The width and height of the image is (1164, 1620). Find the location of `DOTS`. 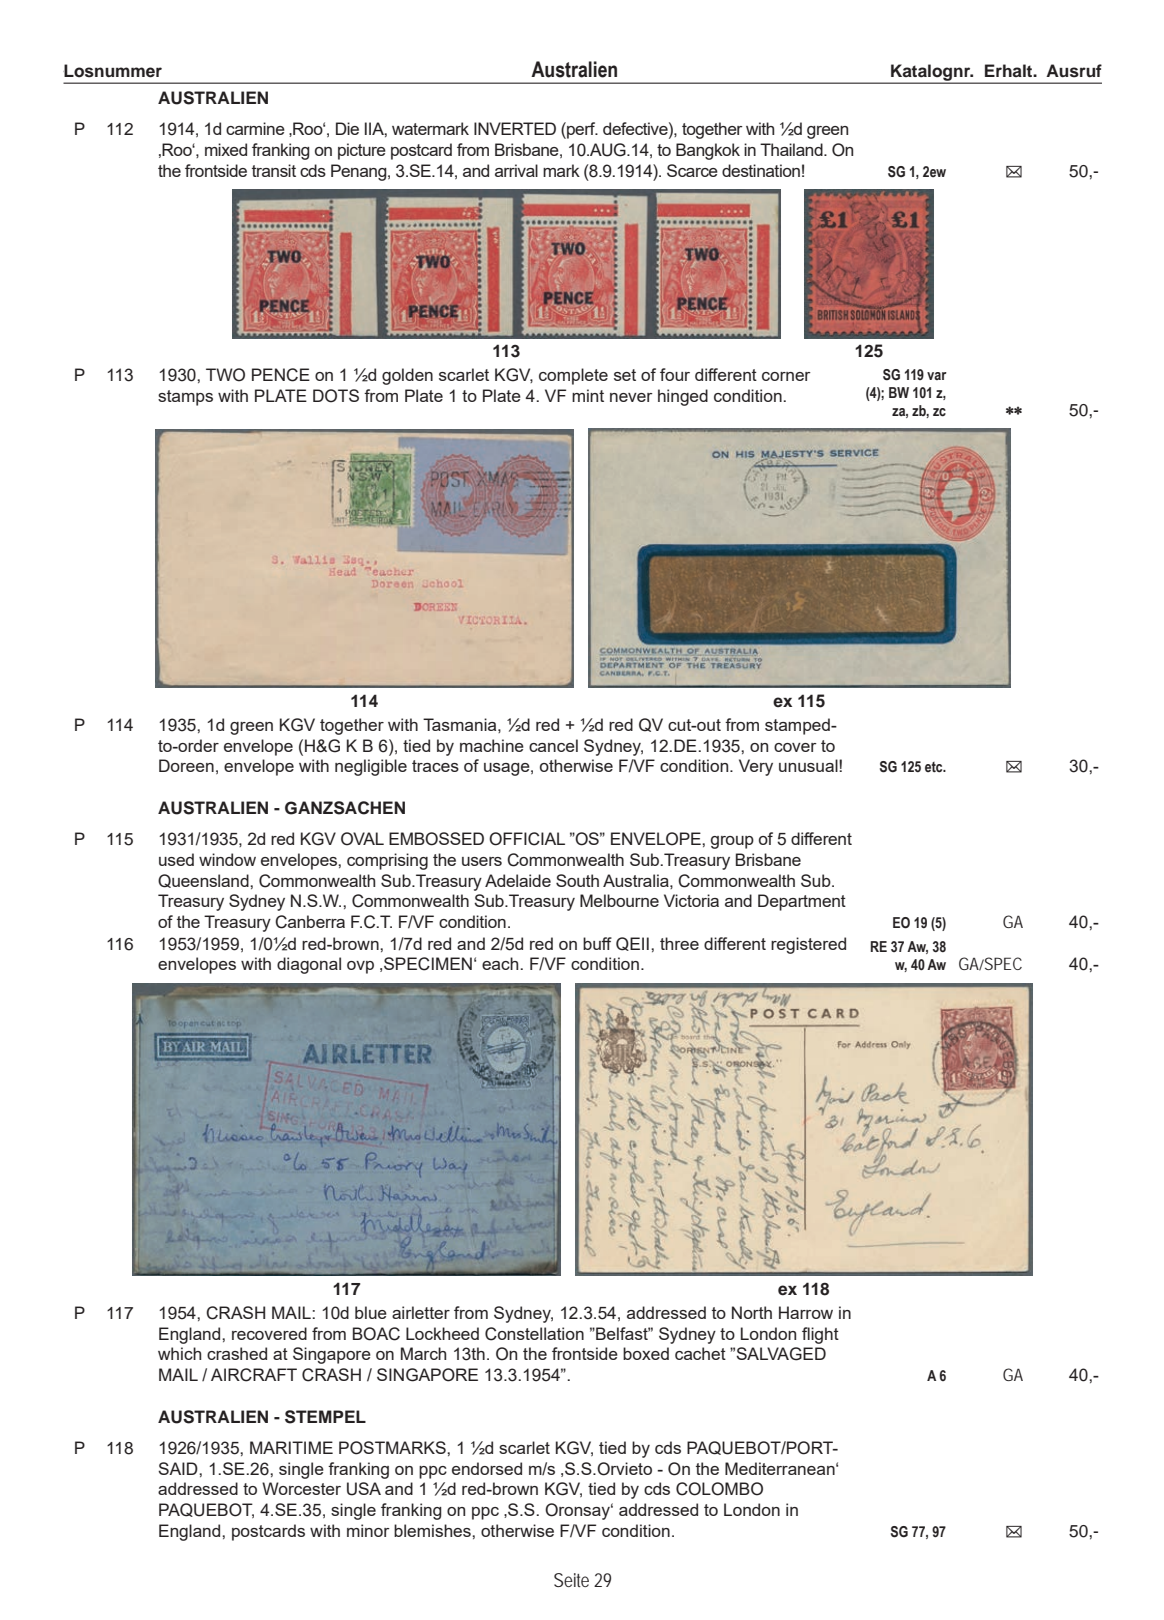

DOTS is located at coordinates (336, 396).
